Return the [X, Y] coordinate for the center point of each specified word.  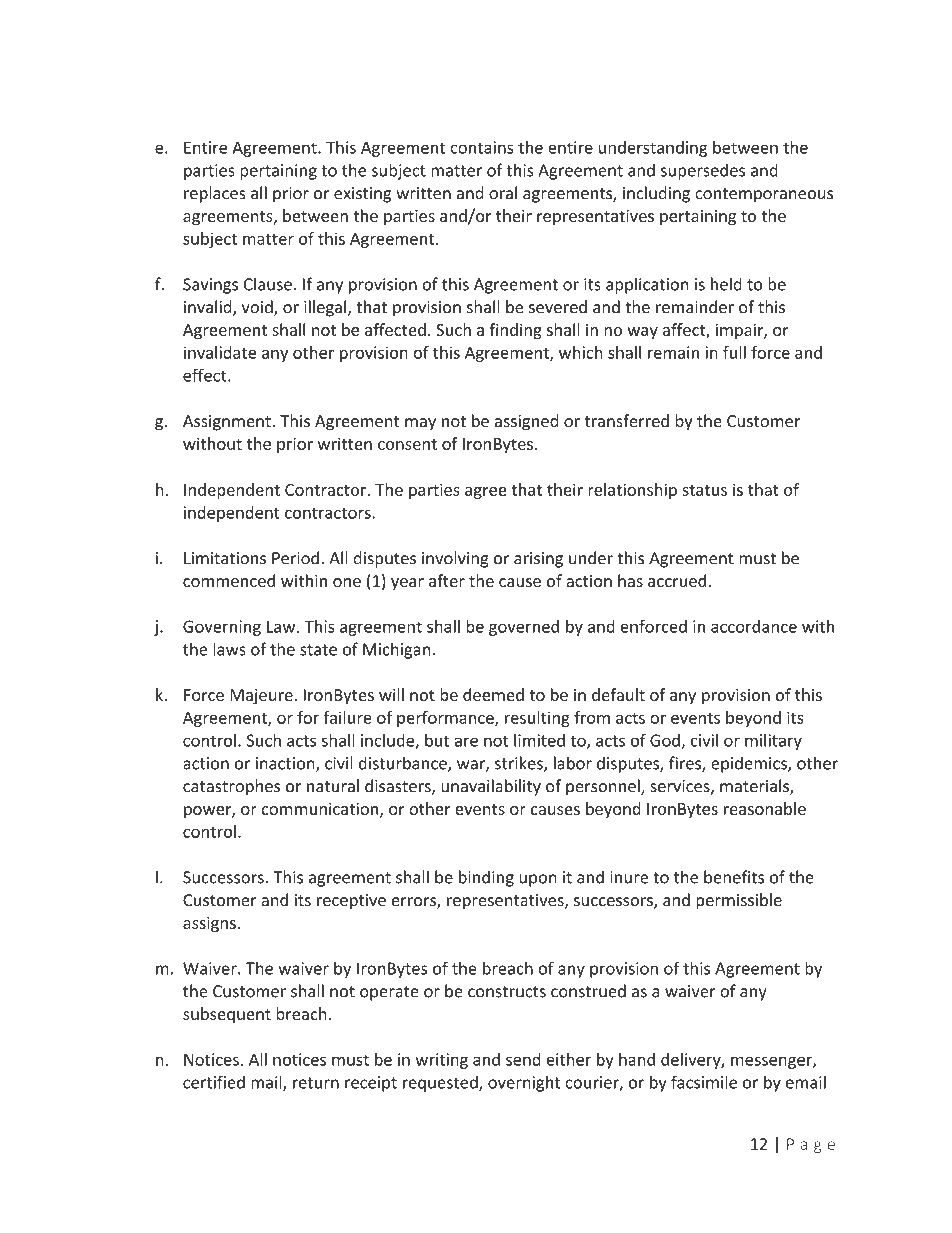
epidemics [750, 764]
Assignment [228, 423]
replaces [215, 194]
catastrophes [231, 787]
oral [503, 193]
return [316, 1083]
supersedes [703, 171]
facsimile [704, 1082]
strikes [520, 764]
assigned [526, 422]
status [704, 490]
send [523, 1059]
